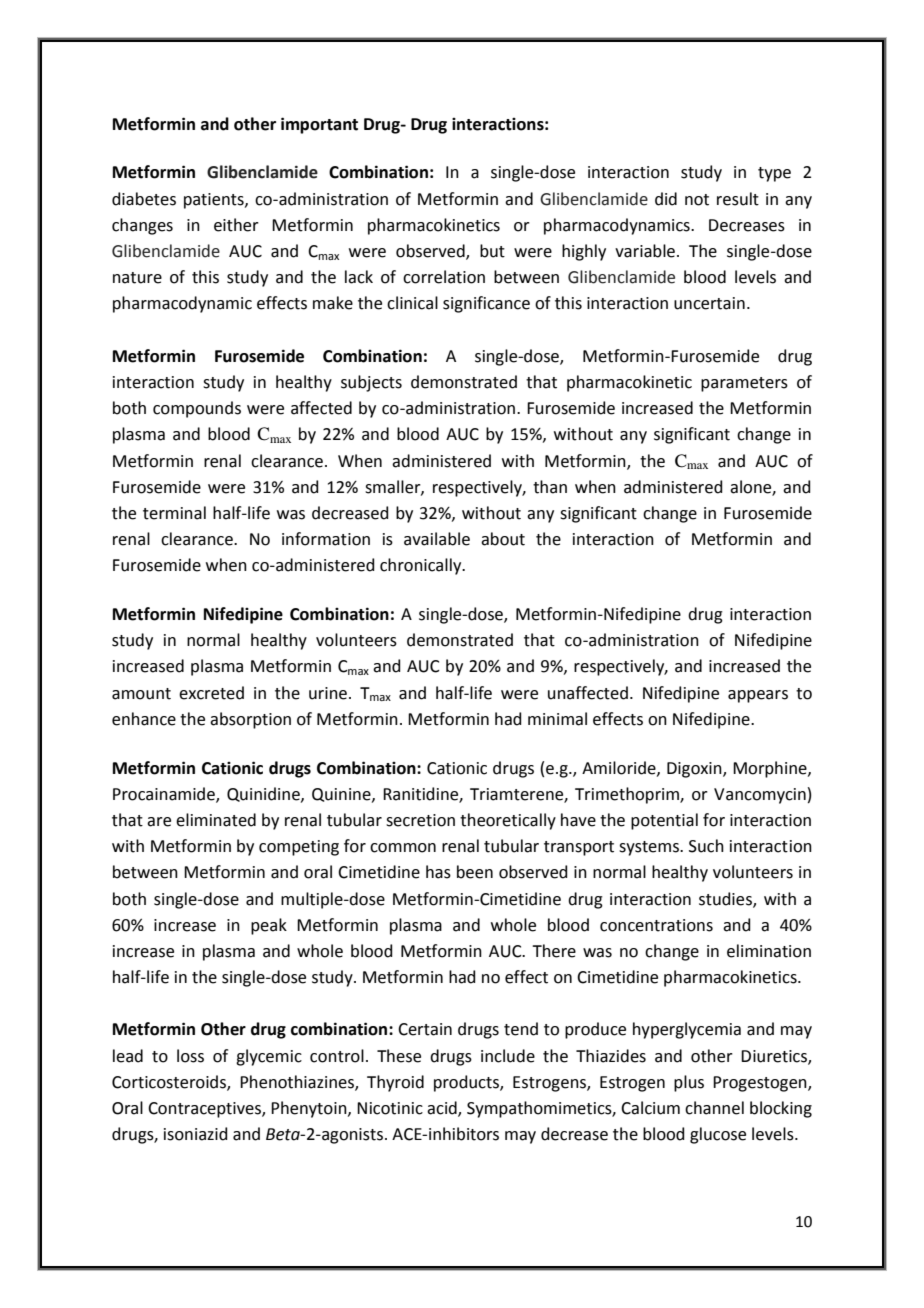 This screenshot has width=924, height=1308. Describe the element at coordinates (758, 696) in the screenshot. I see `appears` at that location.
